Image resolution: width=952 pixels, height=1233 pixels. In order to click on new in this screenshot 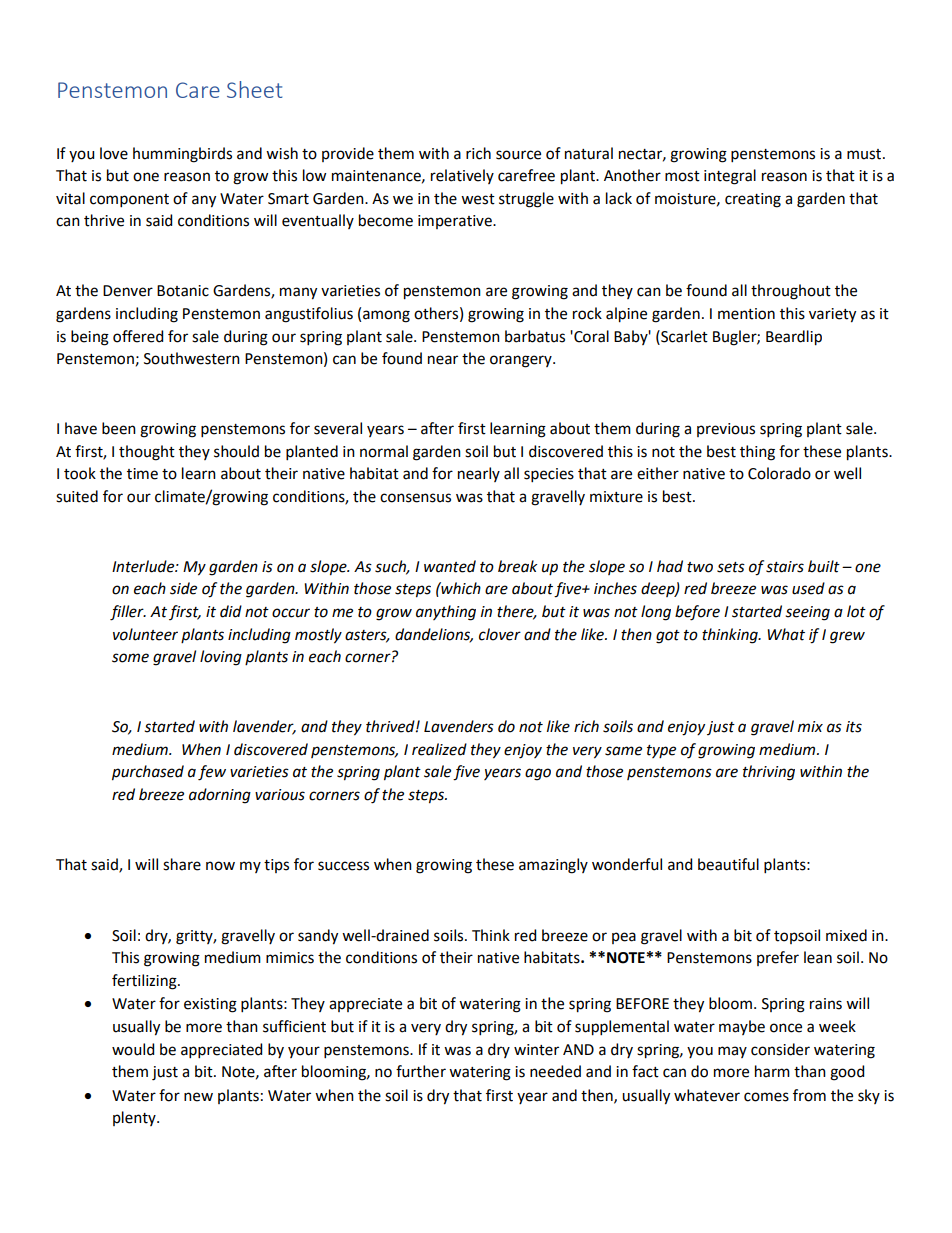, I will do `click(198, 1097)`.
